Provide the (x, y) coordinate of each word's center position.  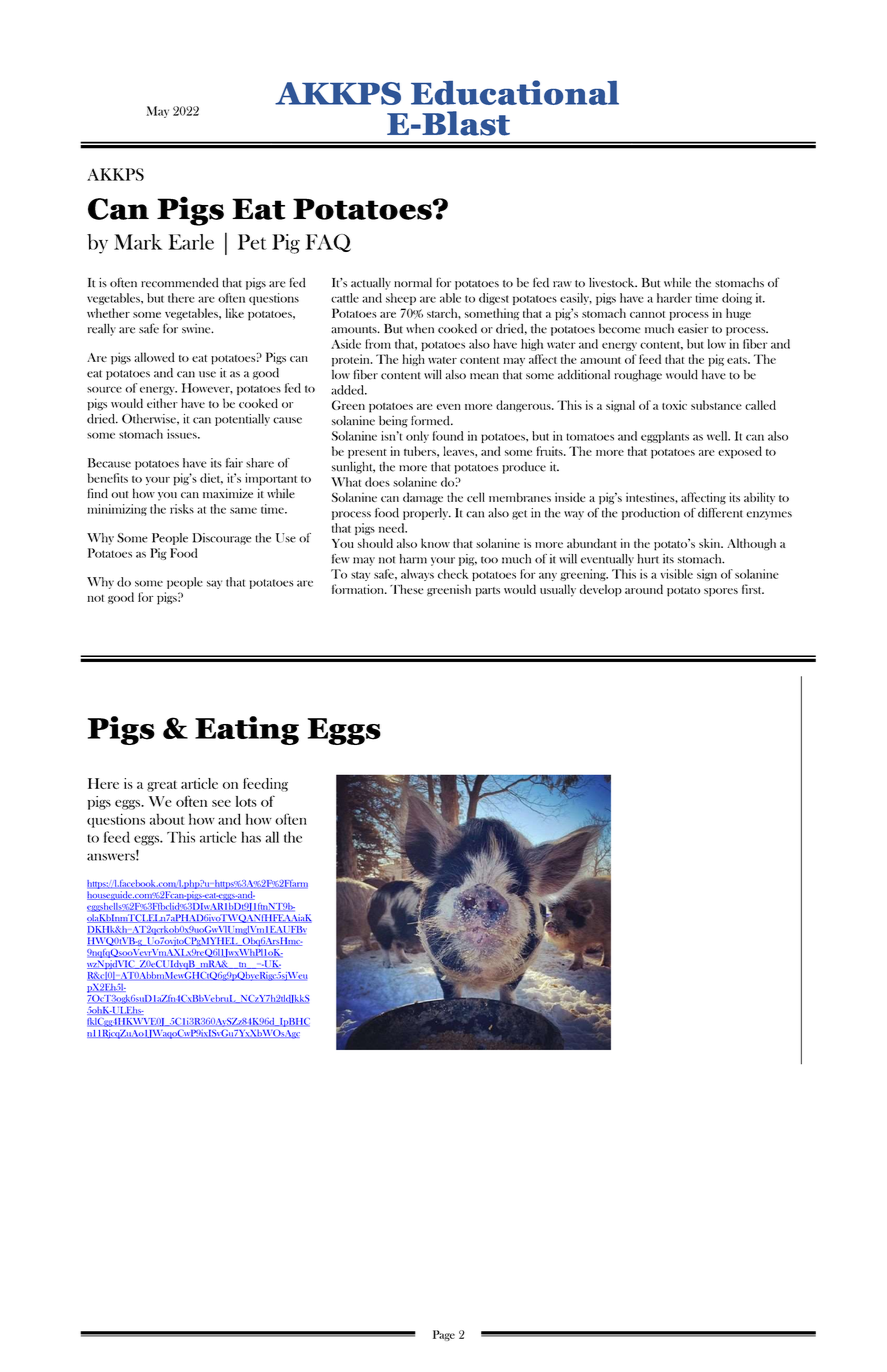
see (221, 803)
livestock (613, 283)
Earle (191, 242)
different (720, 513)
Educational (515, 92)
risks (182, 509)
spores (721, 592)
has (251, 837)
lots (246, 801)
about (167, 819)
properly (427, 514)
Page (444, 1335)
